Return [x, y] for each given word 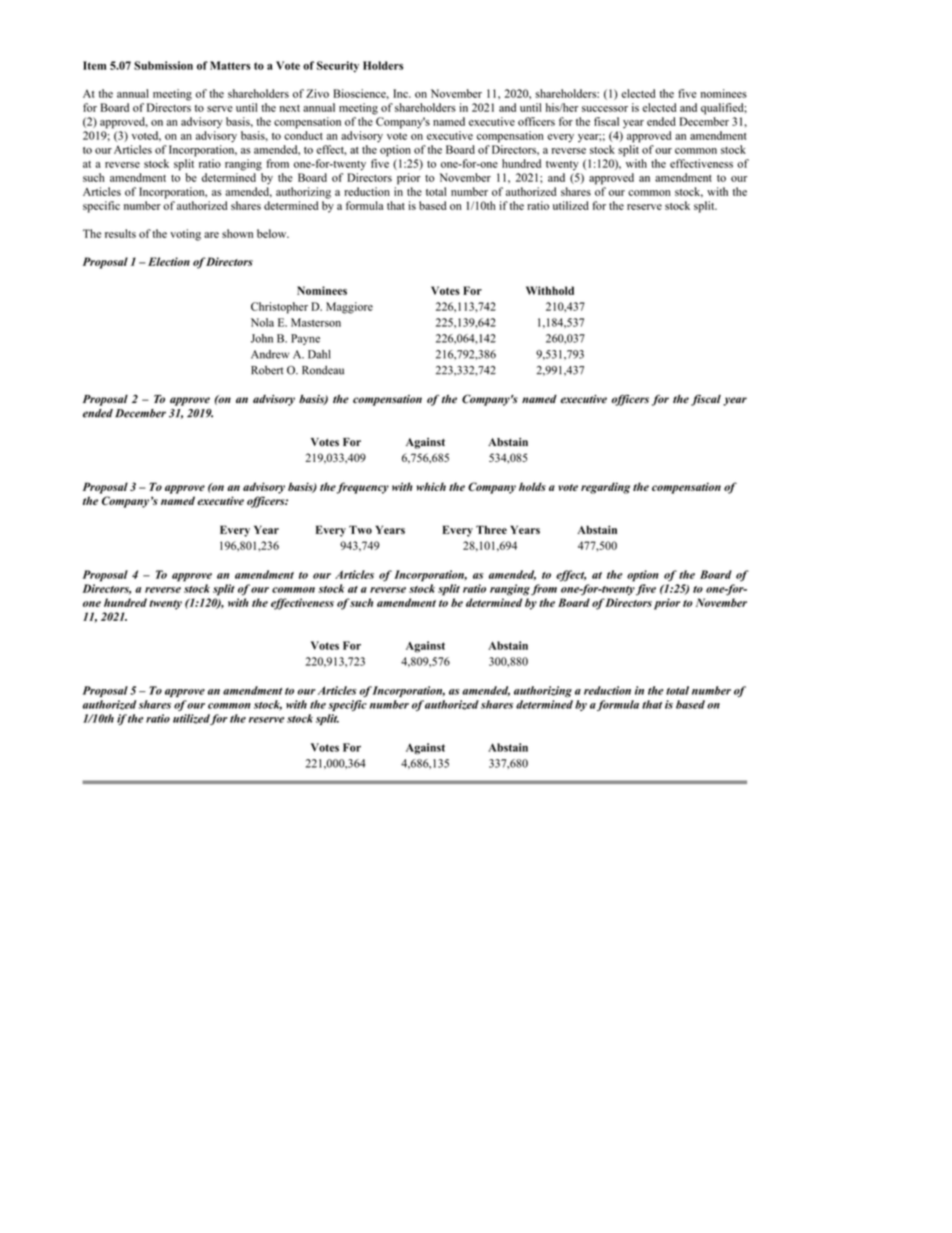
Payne [305, 339]
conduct [303, 135]
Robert [267, 370]
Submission [163, 65]
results [120, 233]
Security [338, 66]
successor [605, 109]
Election [167, 261]
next [290, 108]
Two [360, 529]
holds [532, 486]
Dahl [319, 354]
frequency [362, 488]
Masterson [316, 322]
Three [491, 529]
